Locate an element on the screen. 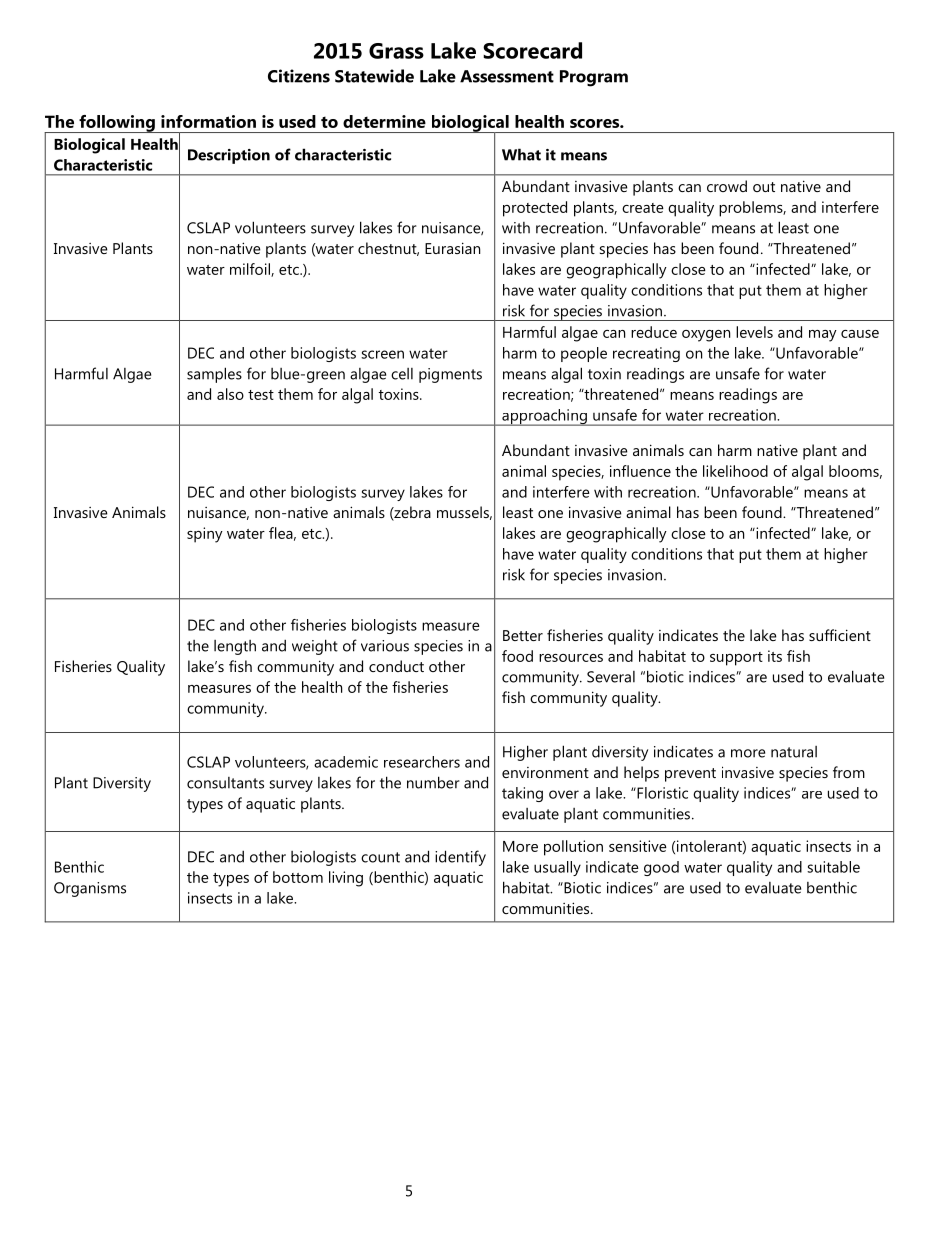 This screenshot has width=952, height=1233. Eurasian is located at coordinates (452, 248).
